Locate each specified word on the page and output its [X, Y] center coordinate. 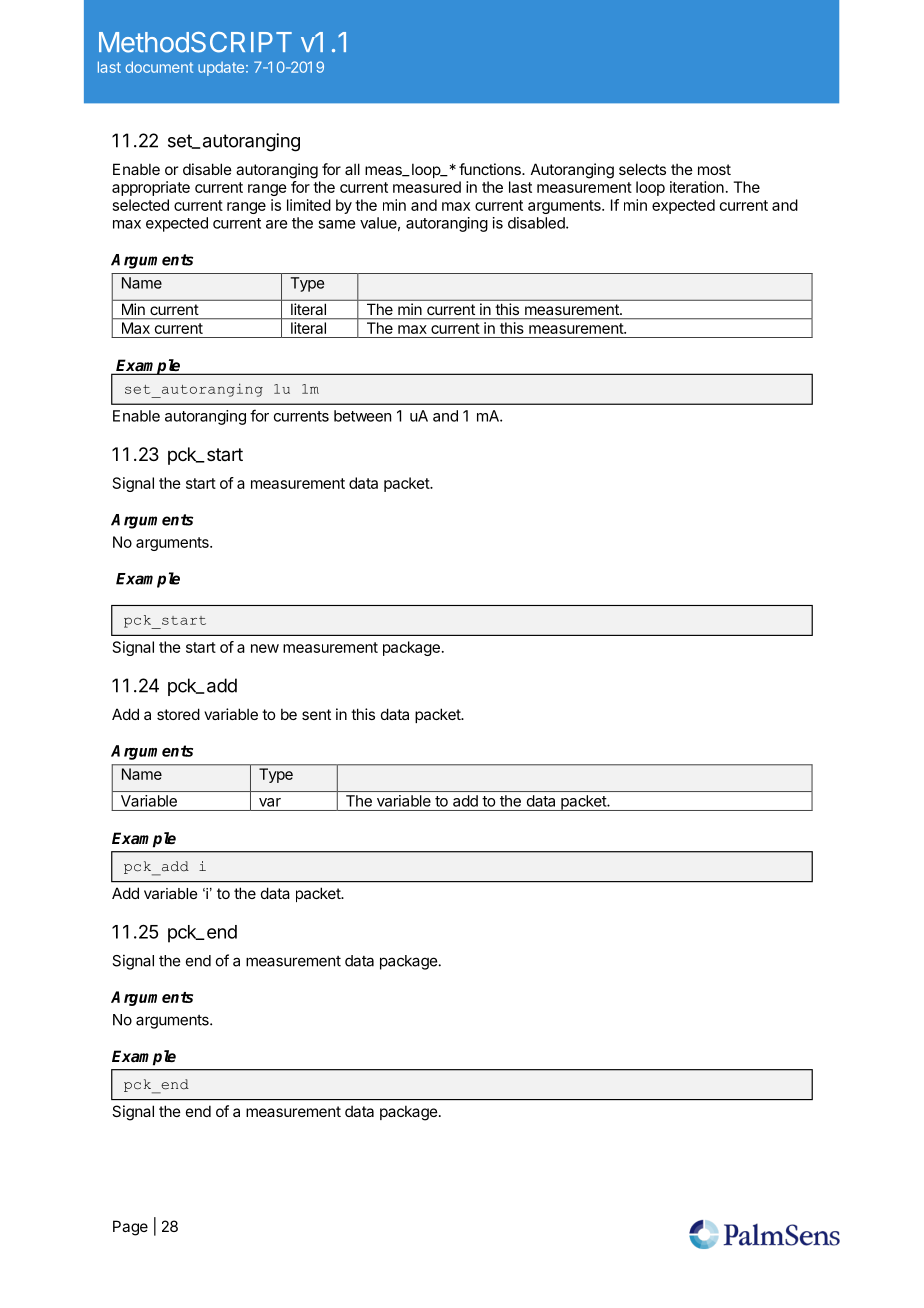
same [336, 224]
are [276, 224]
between [362, 416]
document [159, 67]
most [714, 169]
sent [316, 714]
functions [491, 169]
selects [642, 169]
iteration [697, 187]
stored [178, 714]
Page [130, 1228]
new [265, 648]
